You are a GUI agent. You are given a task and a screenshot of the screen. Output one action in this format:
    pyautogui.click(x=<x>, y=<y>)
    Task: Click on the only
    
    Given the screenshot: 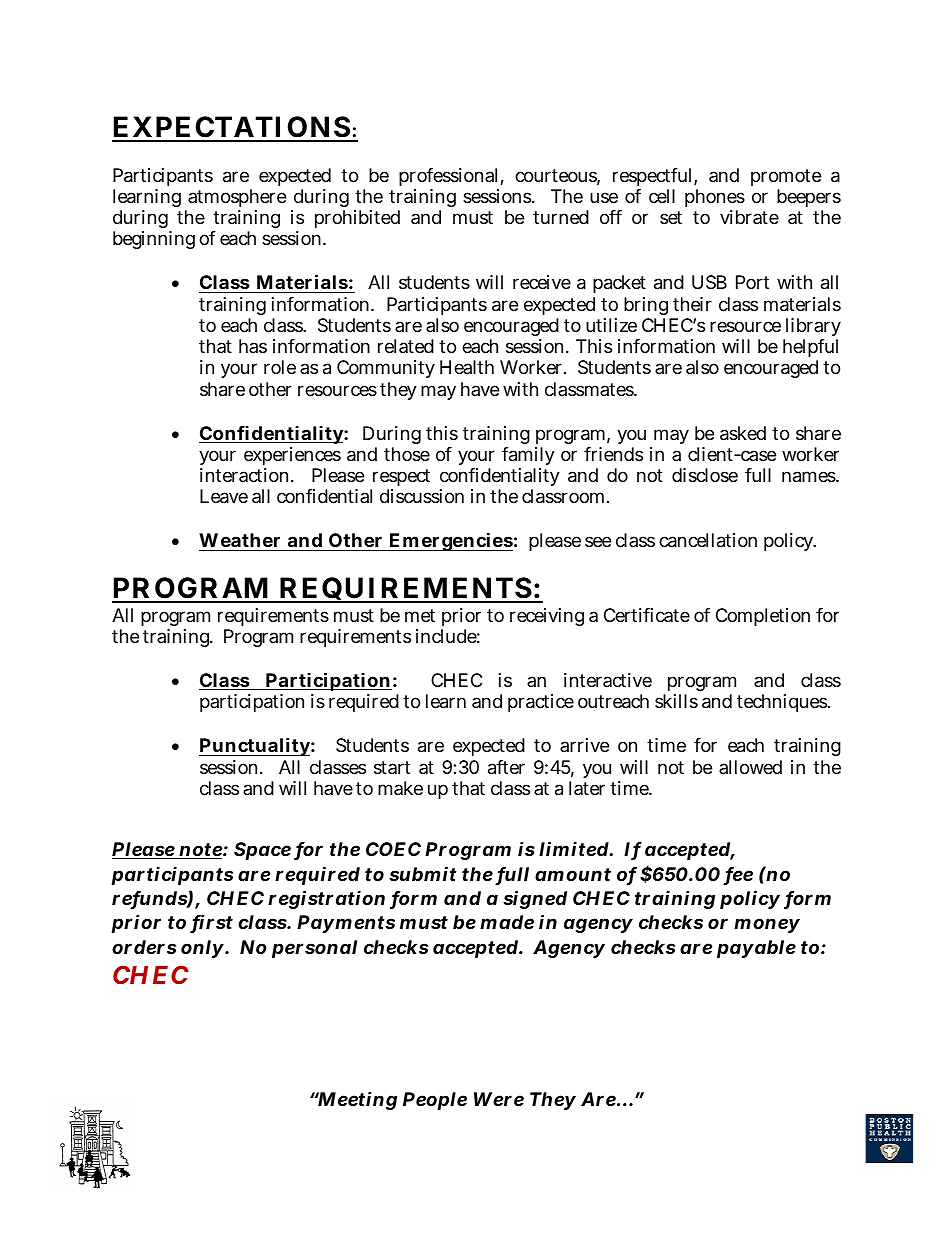 What is the action you would take?
    pyautogui.click(x=202, y=949)
